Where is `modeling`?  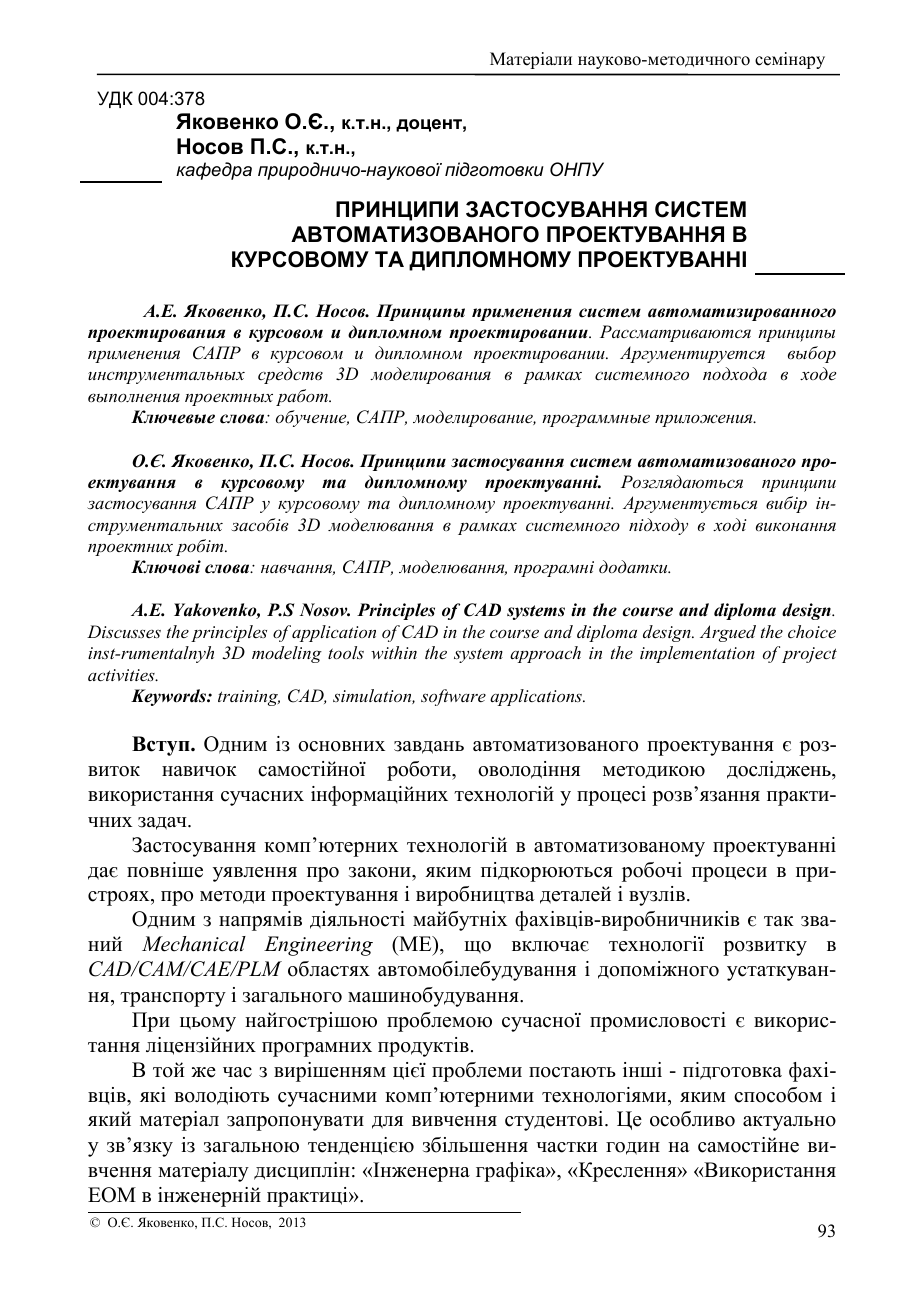
modeling is located at coordinates (287, 654).
